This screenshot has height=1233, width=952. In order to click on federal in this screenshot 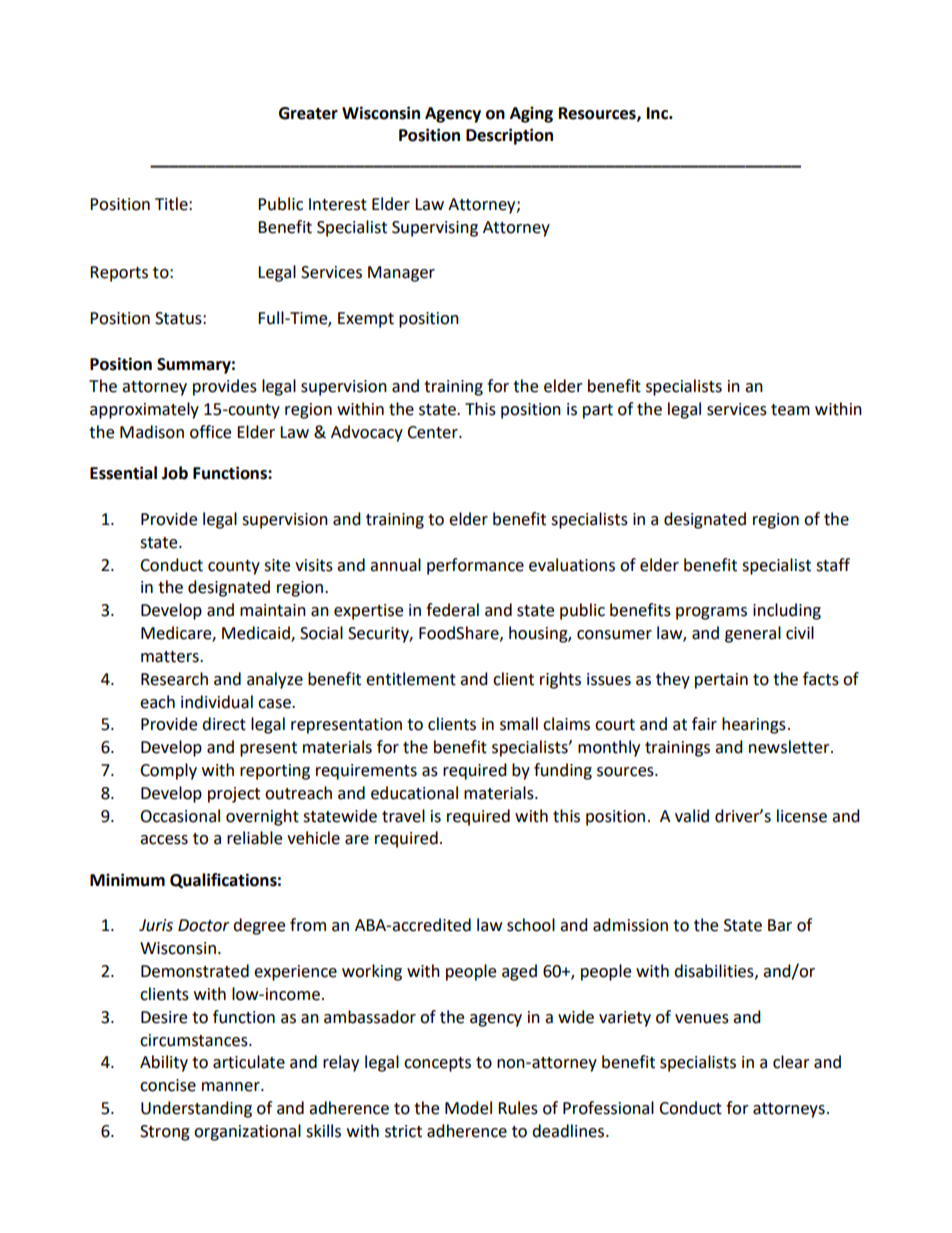, I will do `click(452, 610)`.
